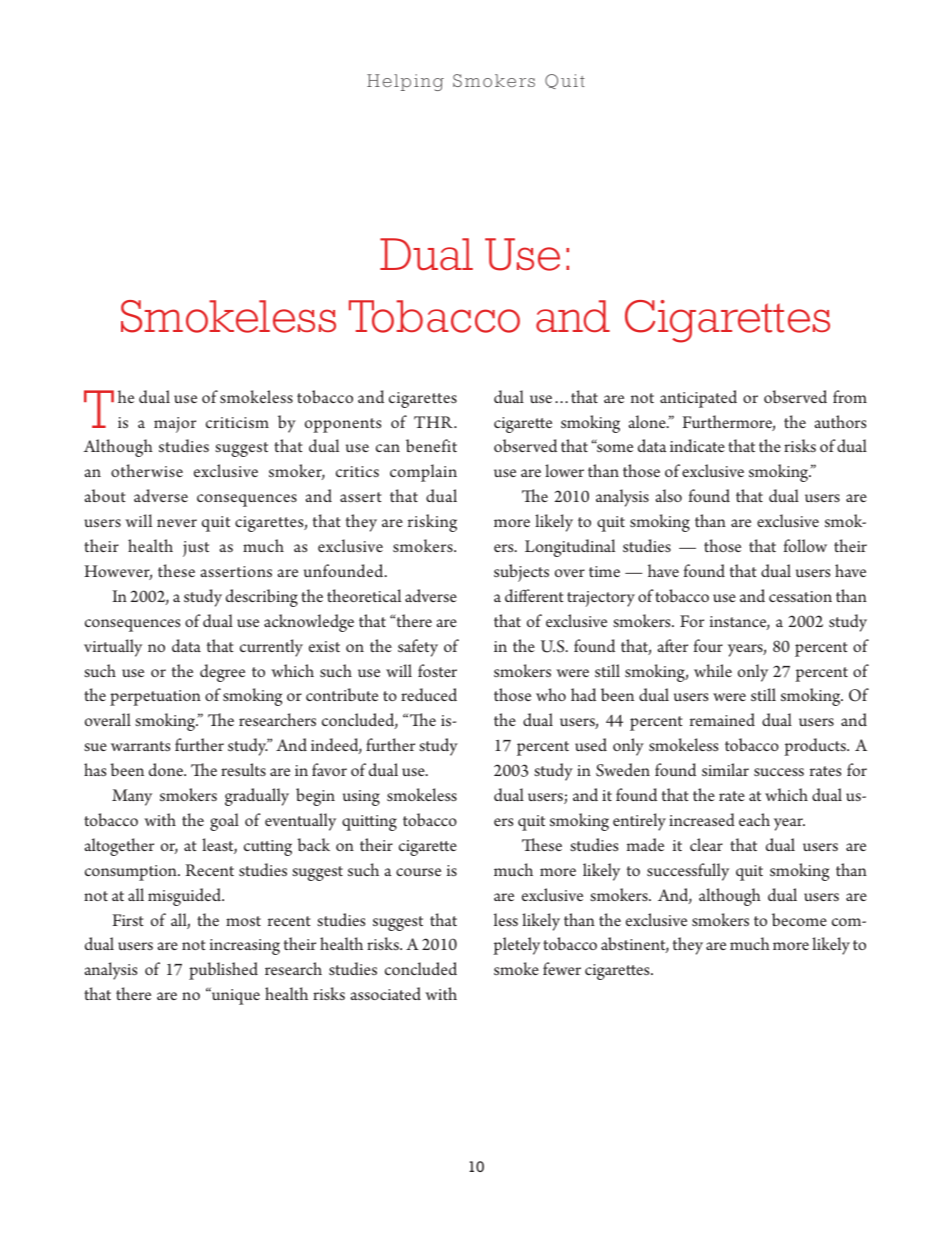  I want to click on risking, so click(432, 523).
